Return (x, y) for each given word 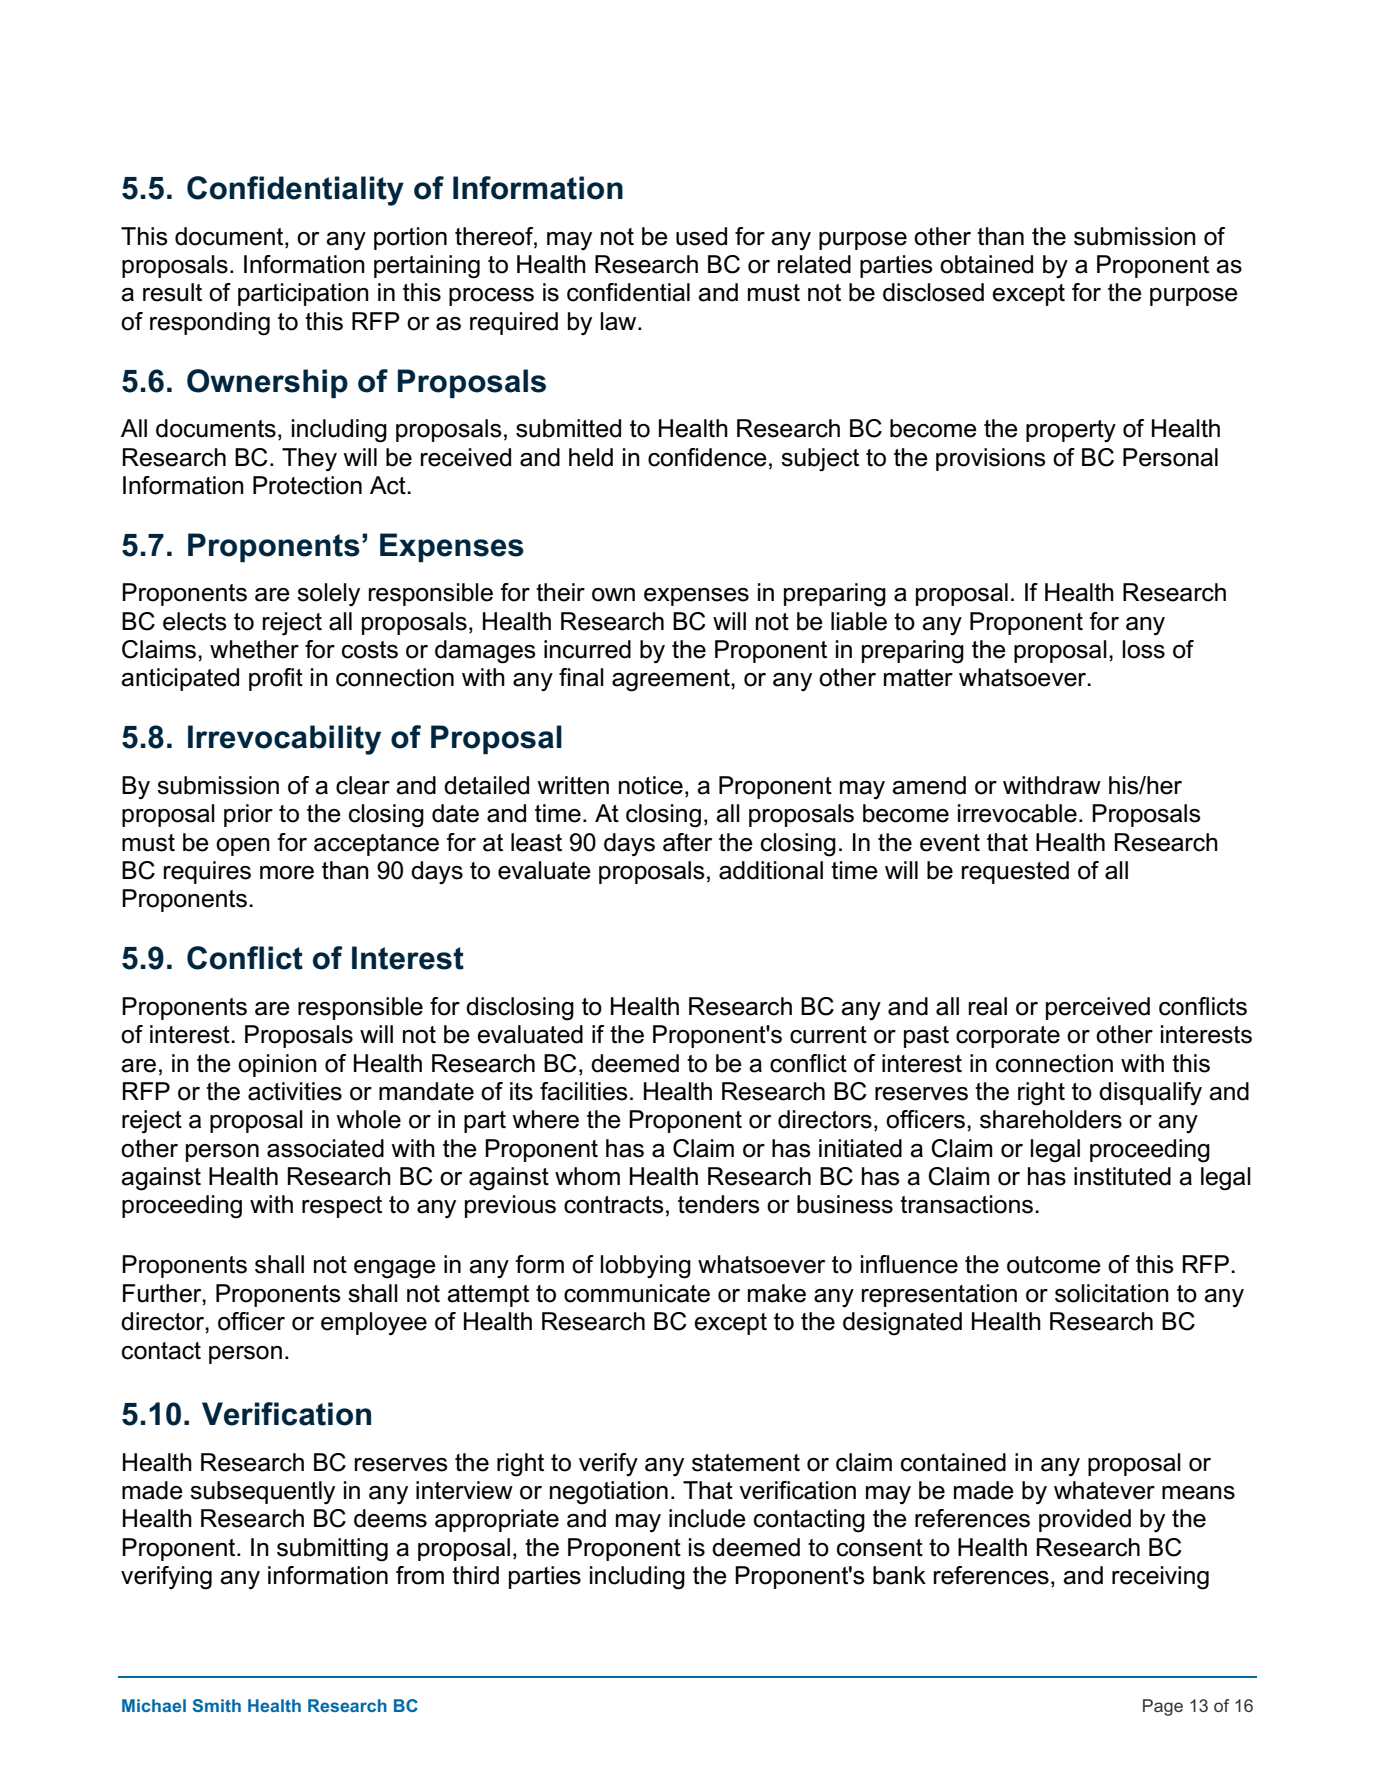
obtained (986, 264)
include (707, 1518)
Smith (216, 1705)
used (701, 236)
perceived (1098, 1008)
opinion (277, 1065)
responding (210, 324)
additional (771, 870)
